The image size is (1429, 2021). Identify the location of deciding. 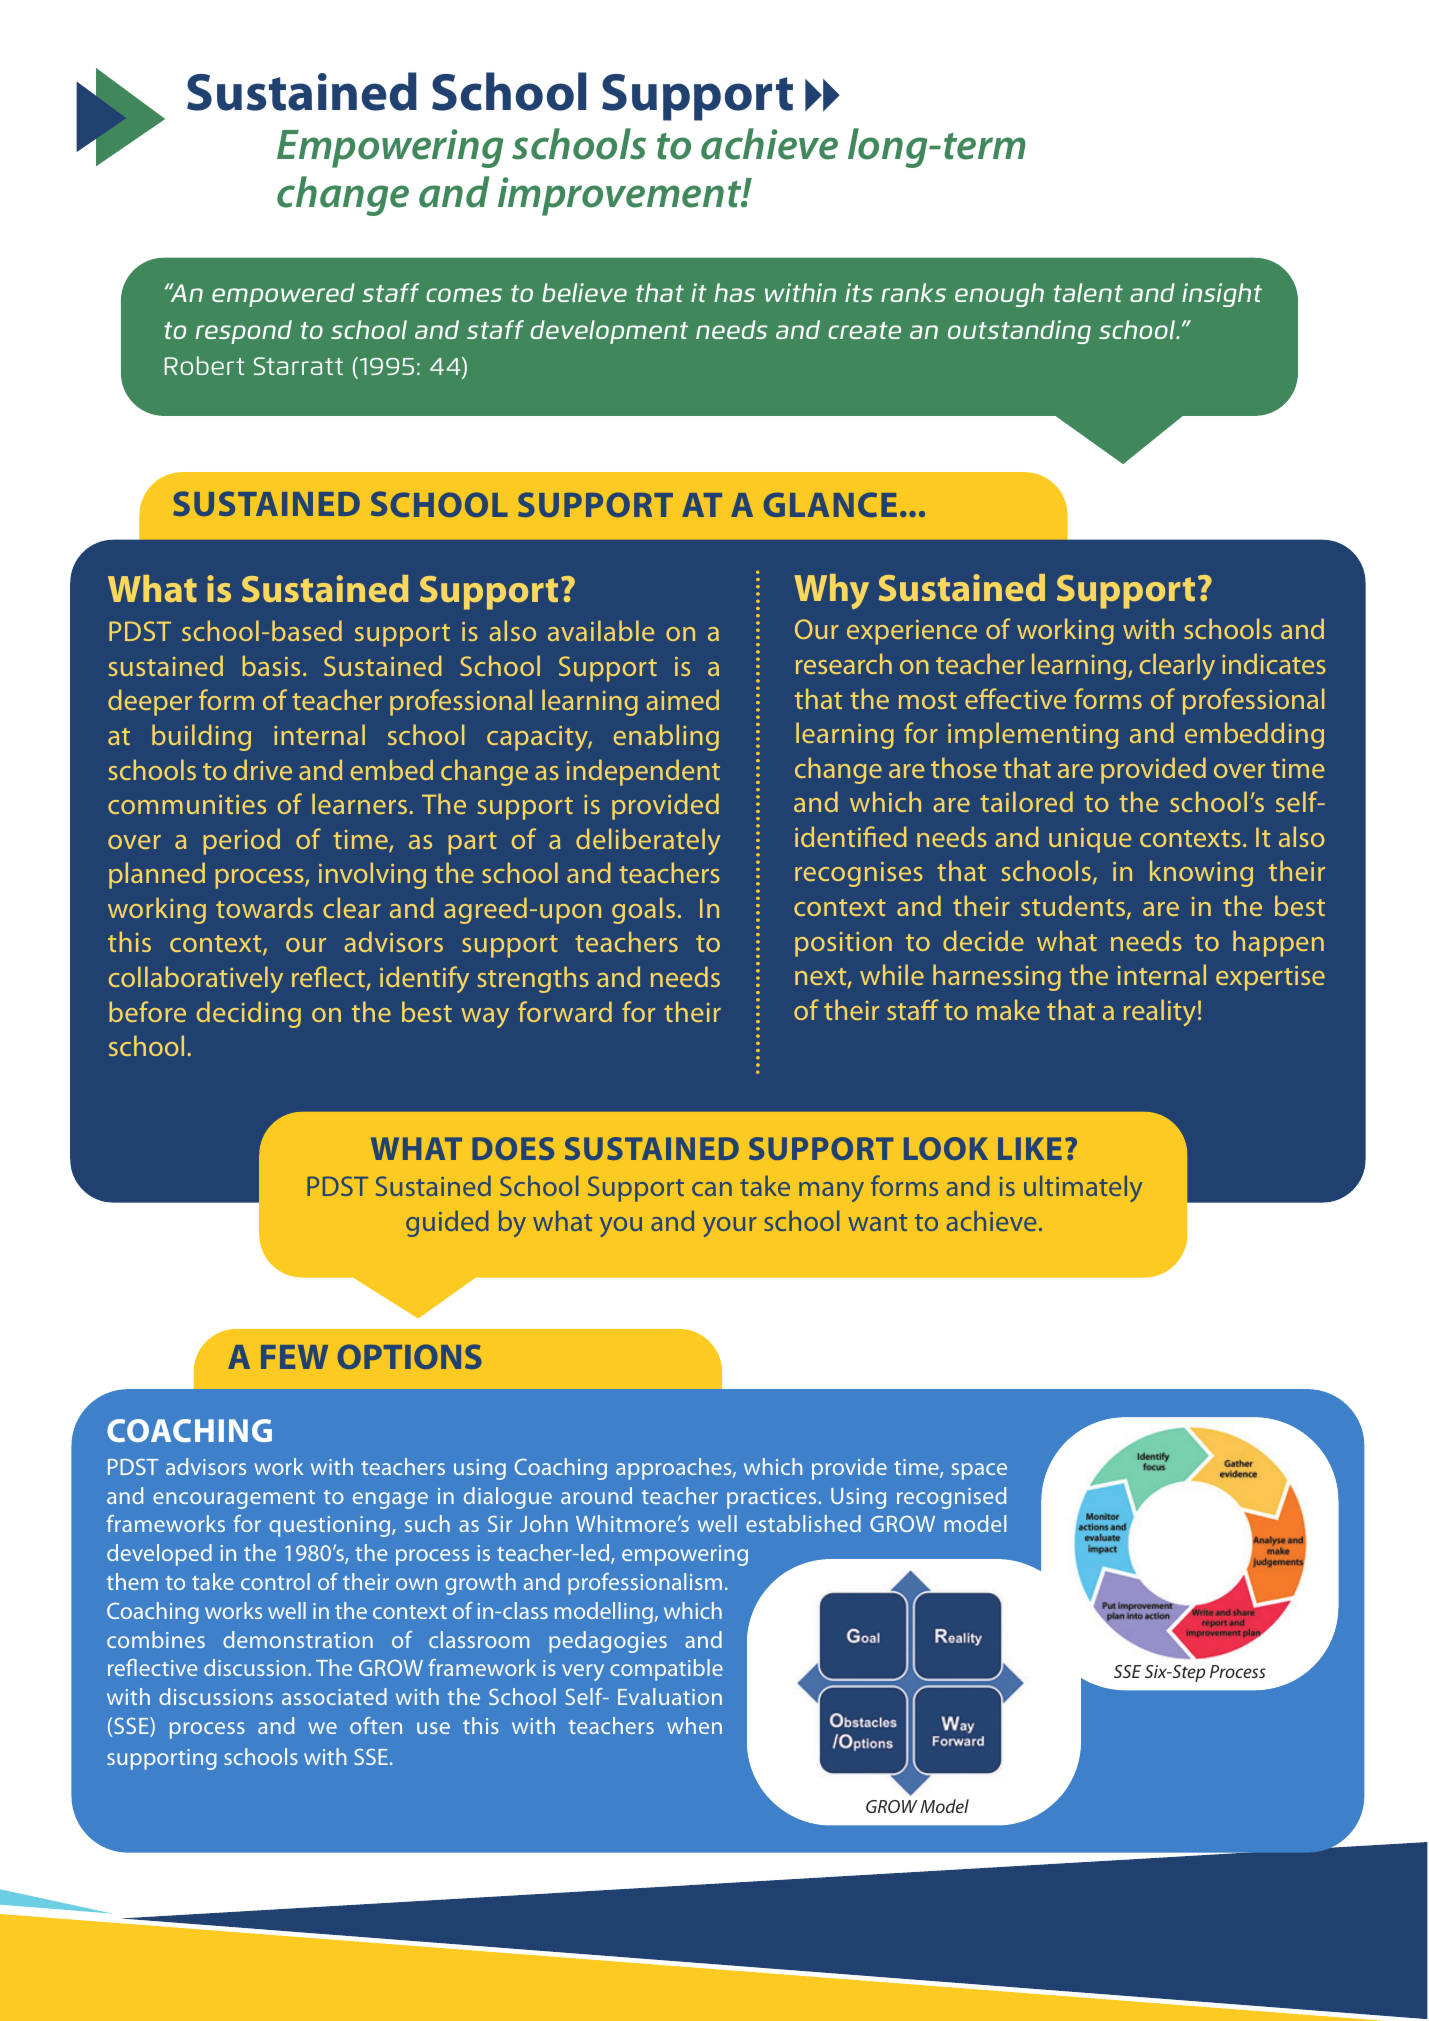
(249, 1014).
